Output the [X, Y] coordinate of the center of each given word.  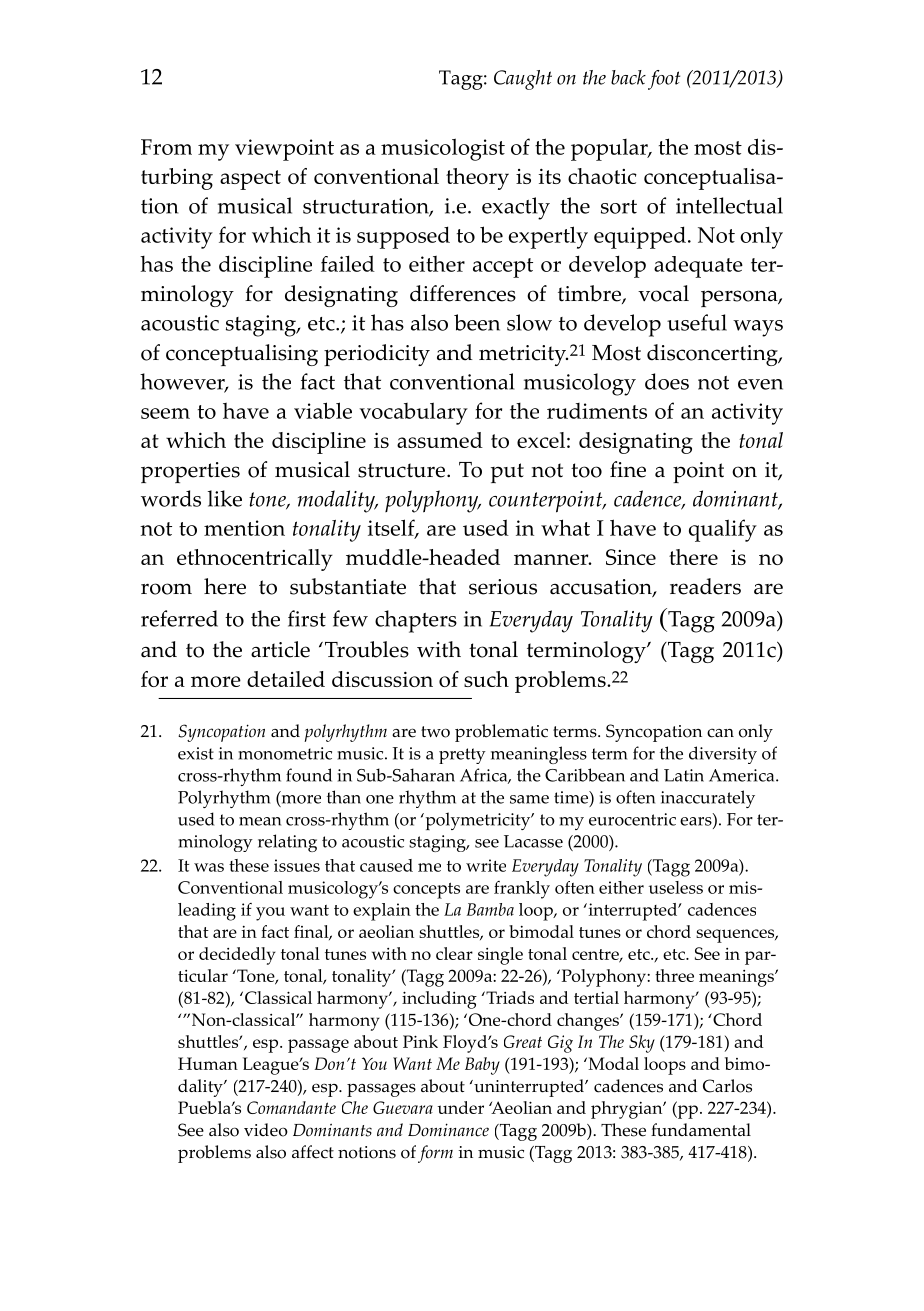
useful [697, 322]
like [225, 498]
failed [348, 263]
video [266, 1130]
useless [676, 887]
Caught [523, 80]
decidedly [237, 956]
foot [664, 80]
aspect [250, 180]
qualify [723, 530]
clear [454, 953]
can [720, 733]
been [477, 322]
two [435, 732]
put [507, 473]
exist [196, 753]
